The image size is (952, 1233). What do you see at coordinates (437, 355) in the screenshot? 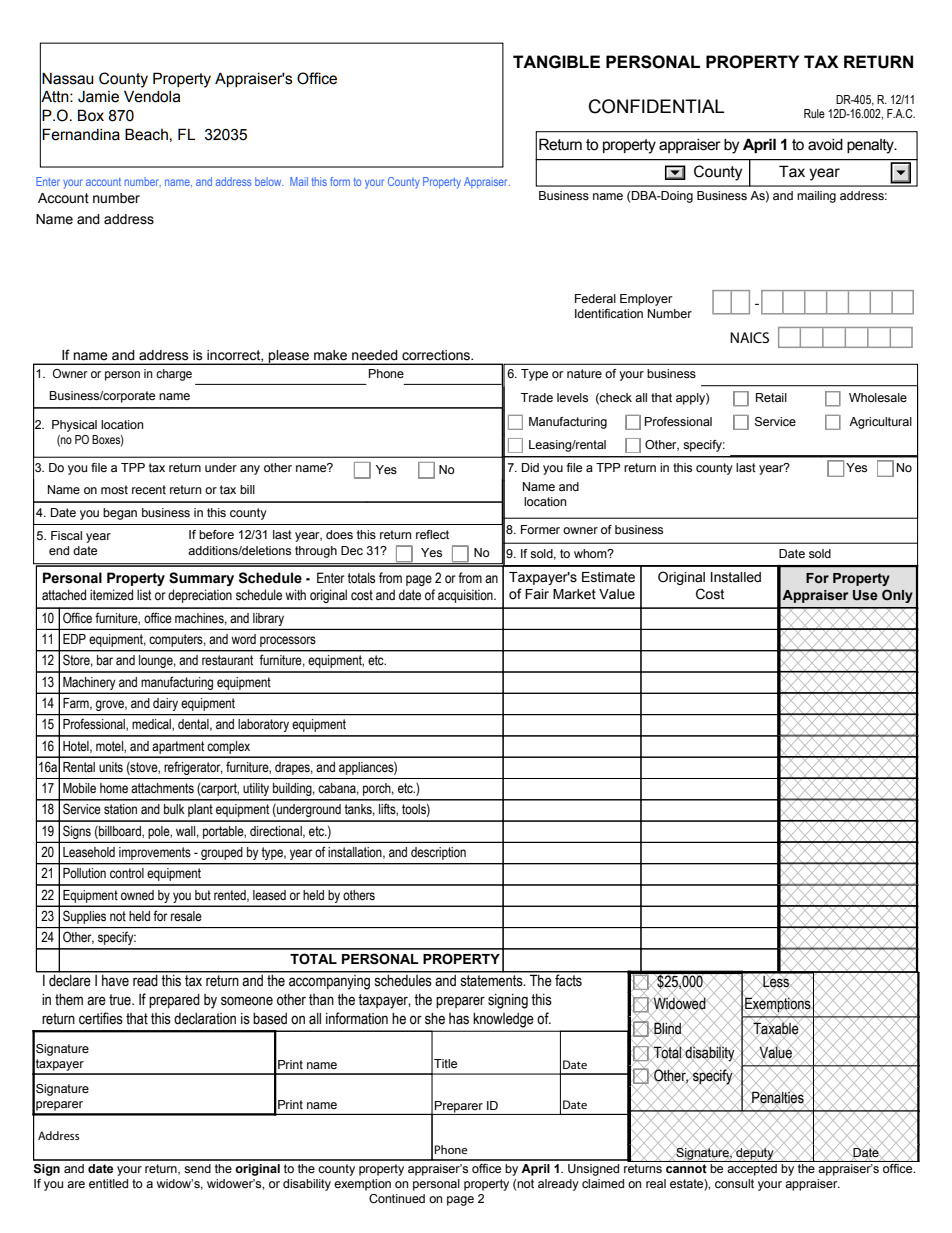
I see `corrections` at bounding box center [437, 355].
